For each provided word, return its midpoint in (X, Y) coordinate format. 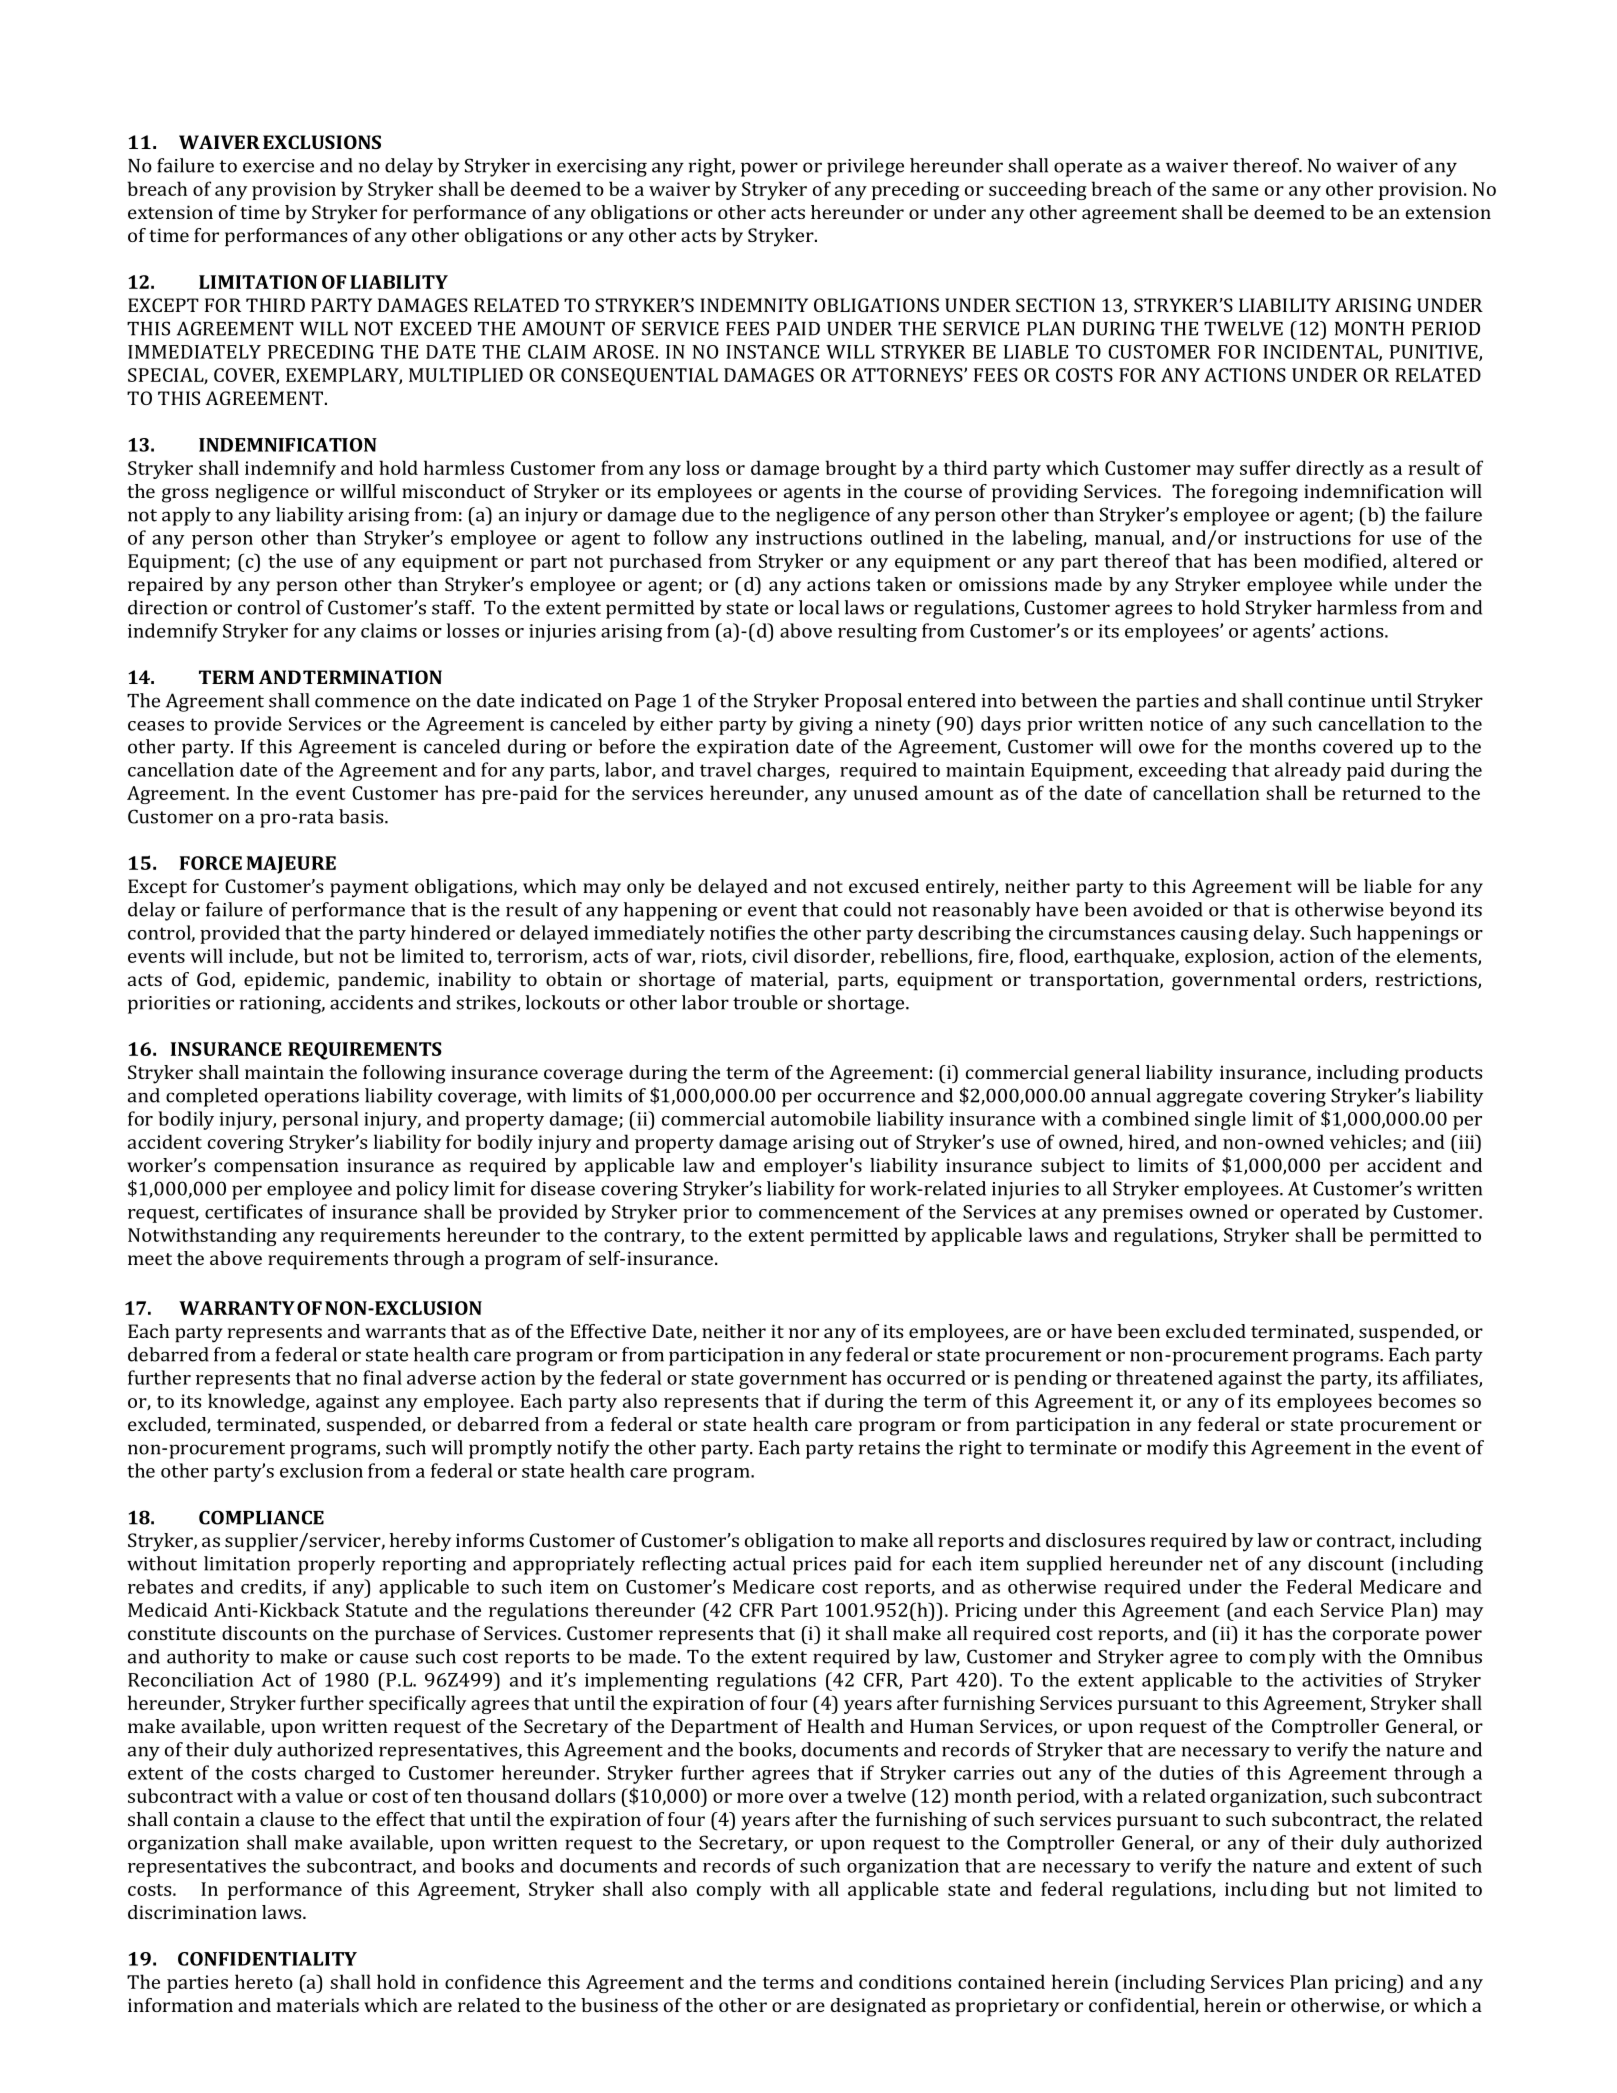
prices (819, 1566)
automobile (821, 1118)
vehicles (1365, 1141)
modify (1178, 1449)
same (1235, 191)
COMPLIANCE (261, 1517)
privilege (865, 167)
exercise (278, 166)
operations (312, 1098)
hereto (264, 1981)
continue (1326, 701)
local (819, 607)
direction (168, 607)
